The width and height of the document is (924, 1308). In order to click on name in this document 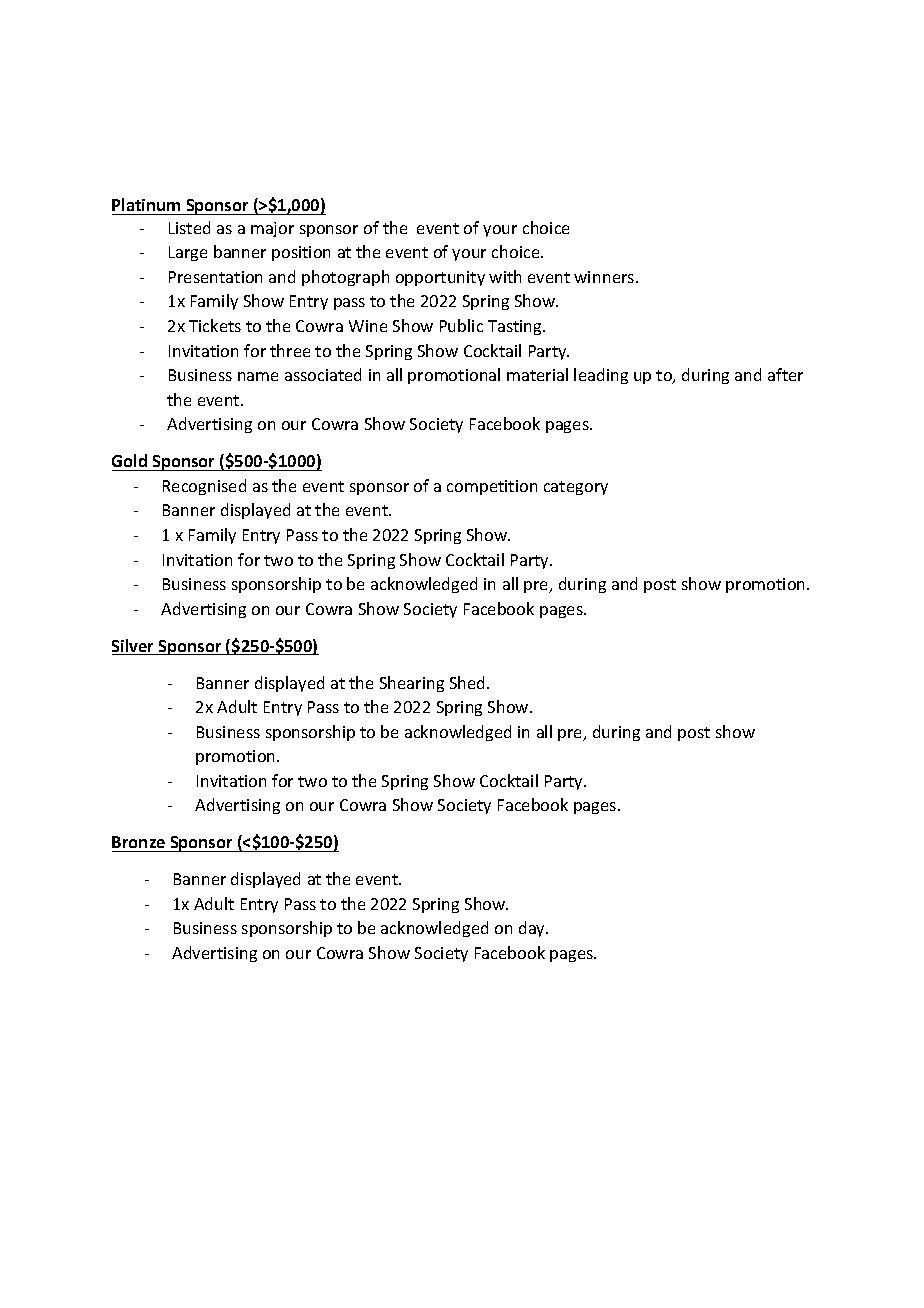, I will do `click(258, 376)`.
